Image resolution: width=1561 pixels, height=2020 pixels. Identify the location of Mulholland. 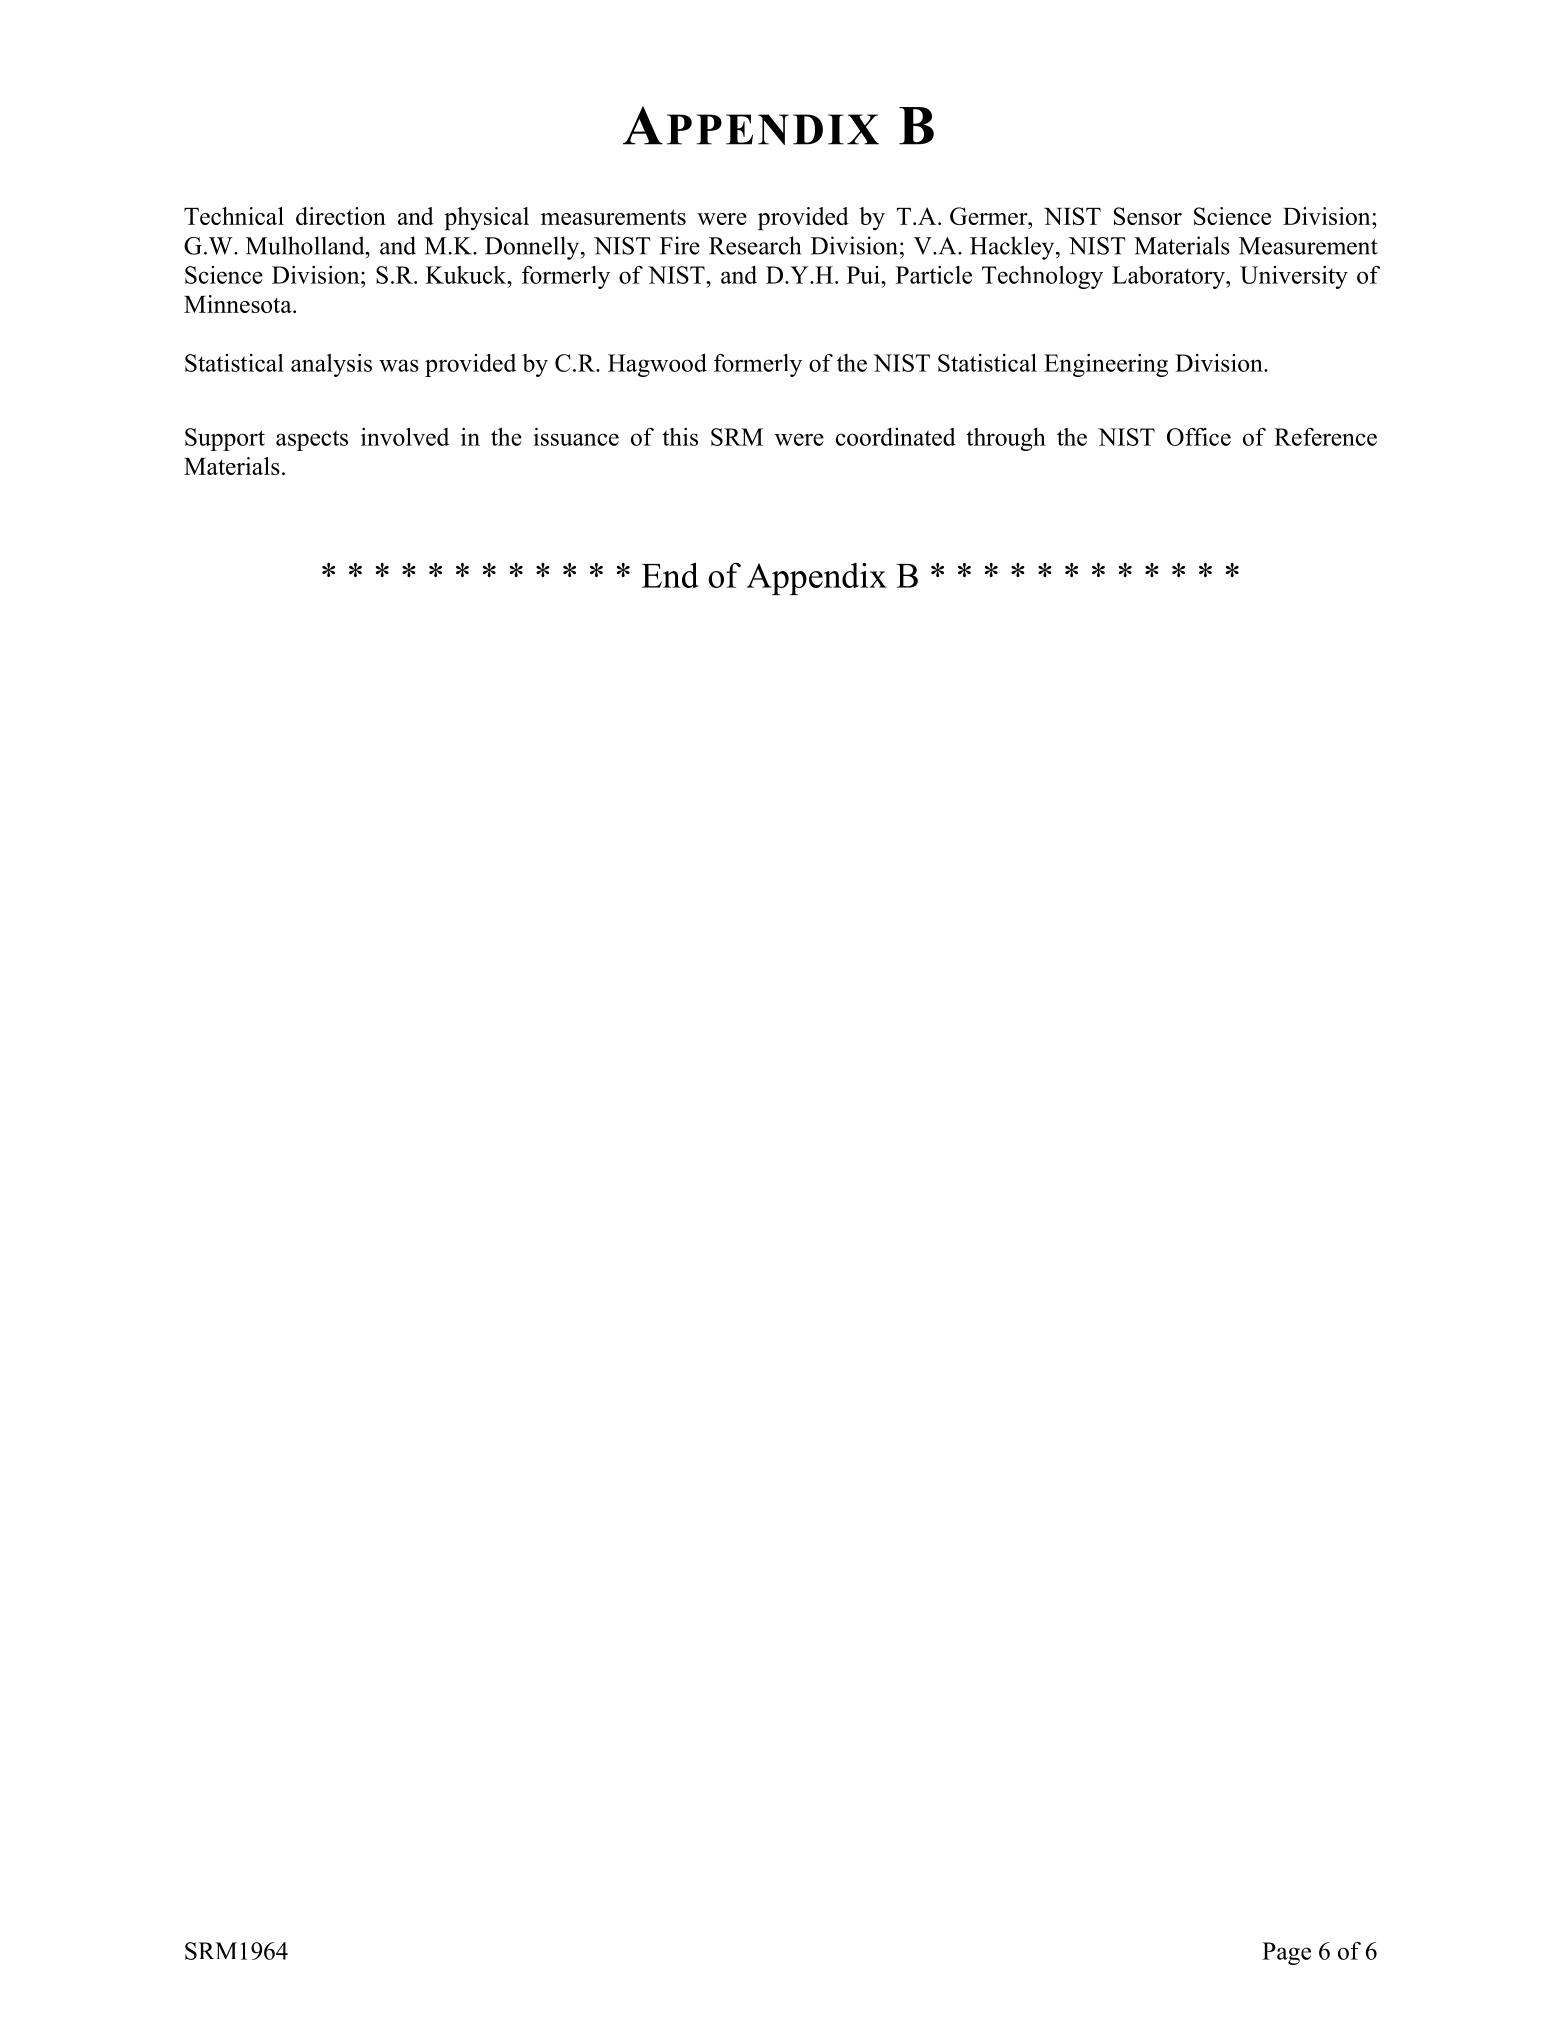
(306, 245).
